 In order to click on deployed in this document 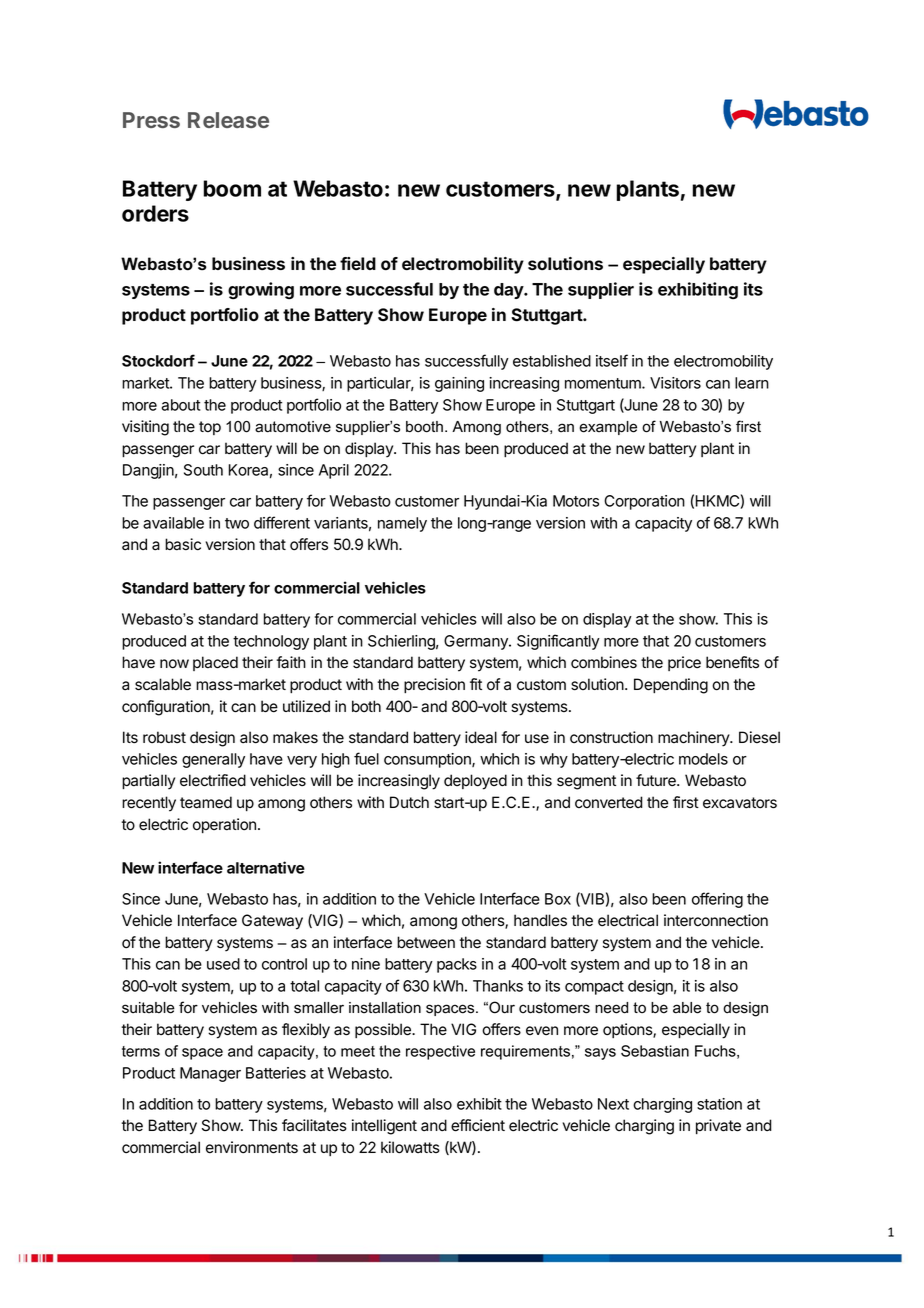, I will do `click(475, 782)`.
